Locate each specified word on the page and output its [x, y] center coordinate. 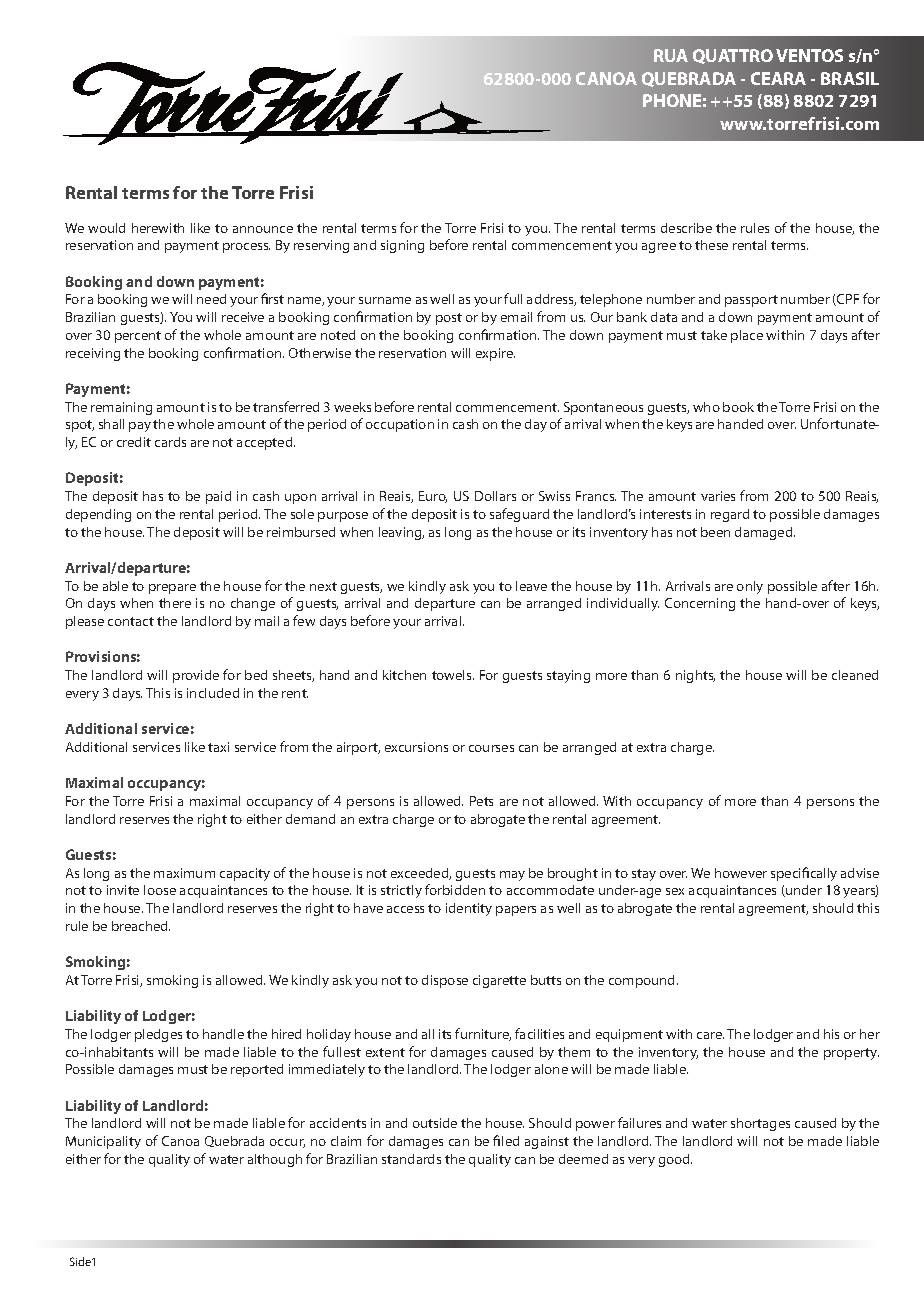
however [741, 873]
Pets [481, 801]
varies [718, 496]
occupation [400, 425]
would [106, 228]
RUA [671, 55]
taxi [218, 747]
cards [170, 442]
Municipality [103, 1142]
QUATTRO [733, 56]
